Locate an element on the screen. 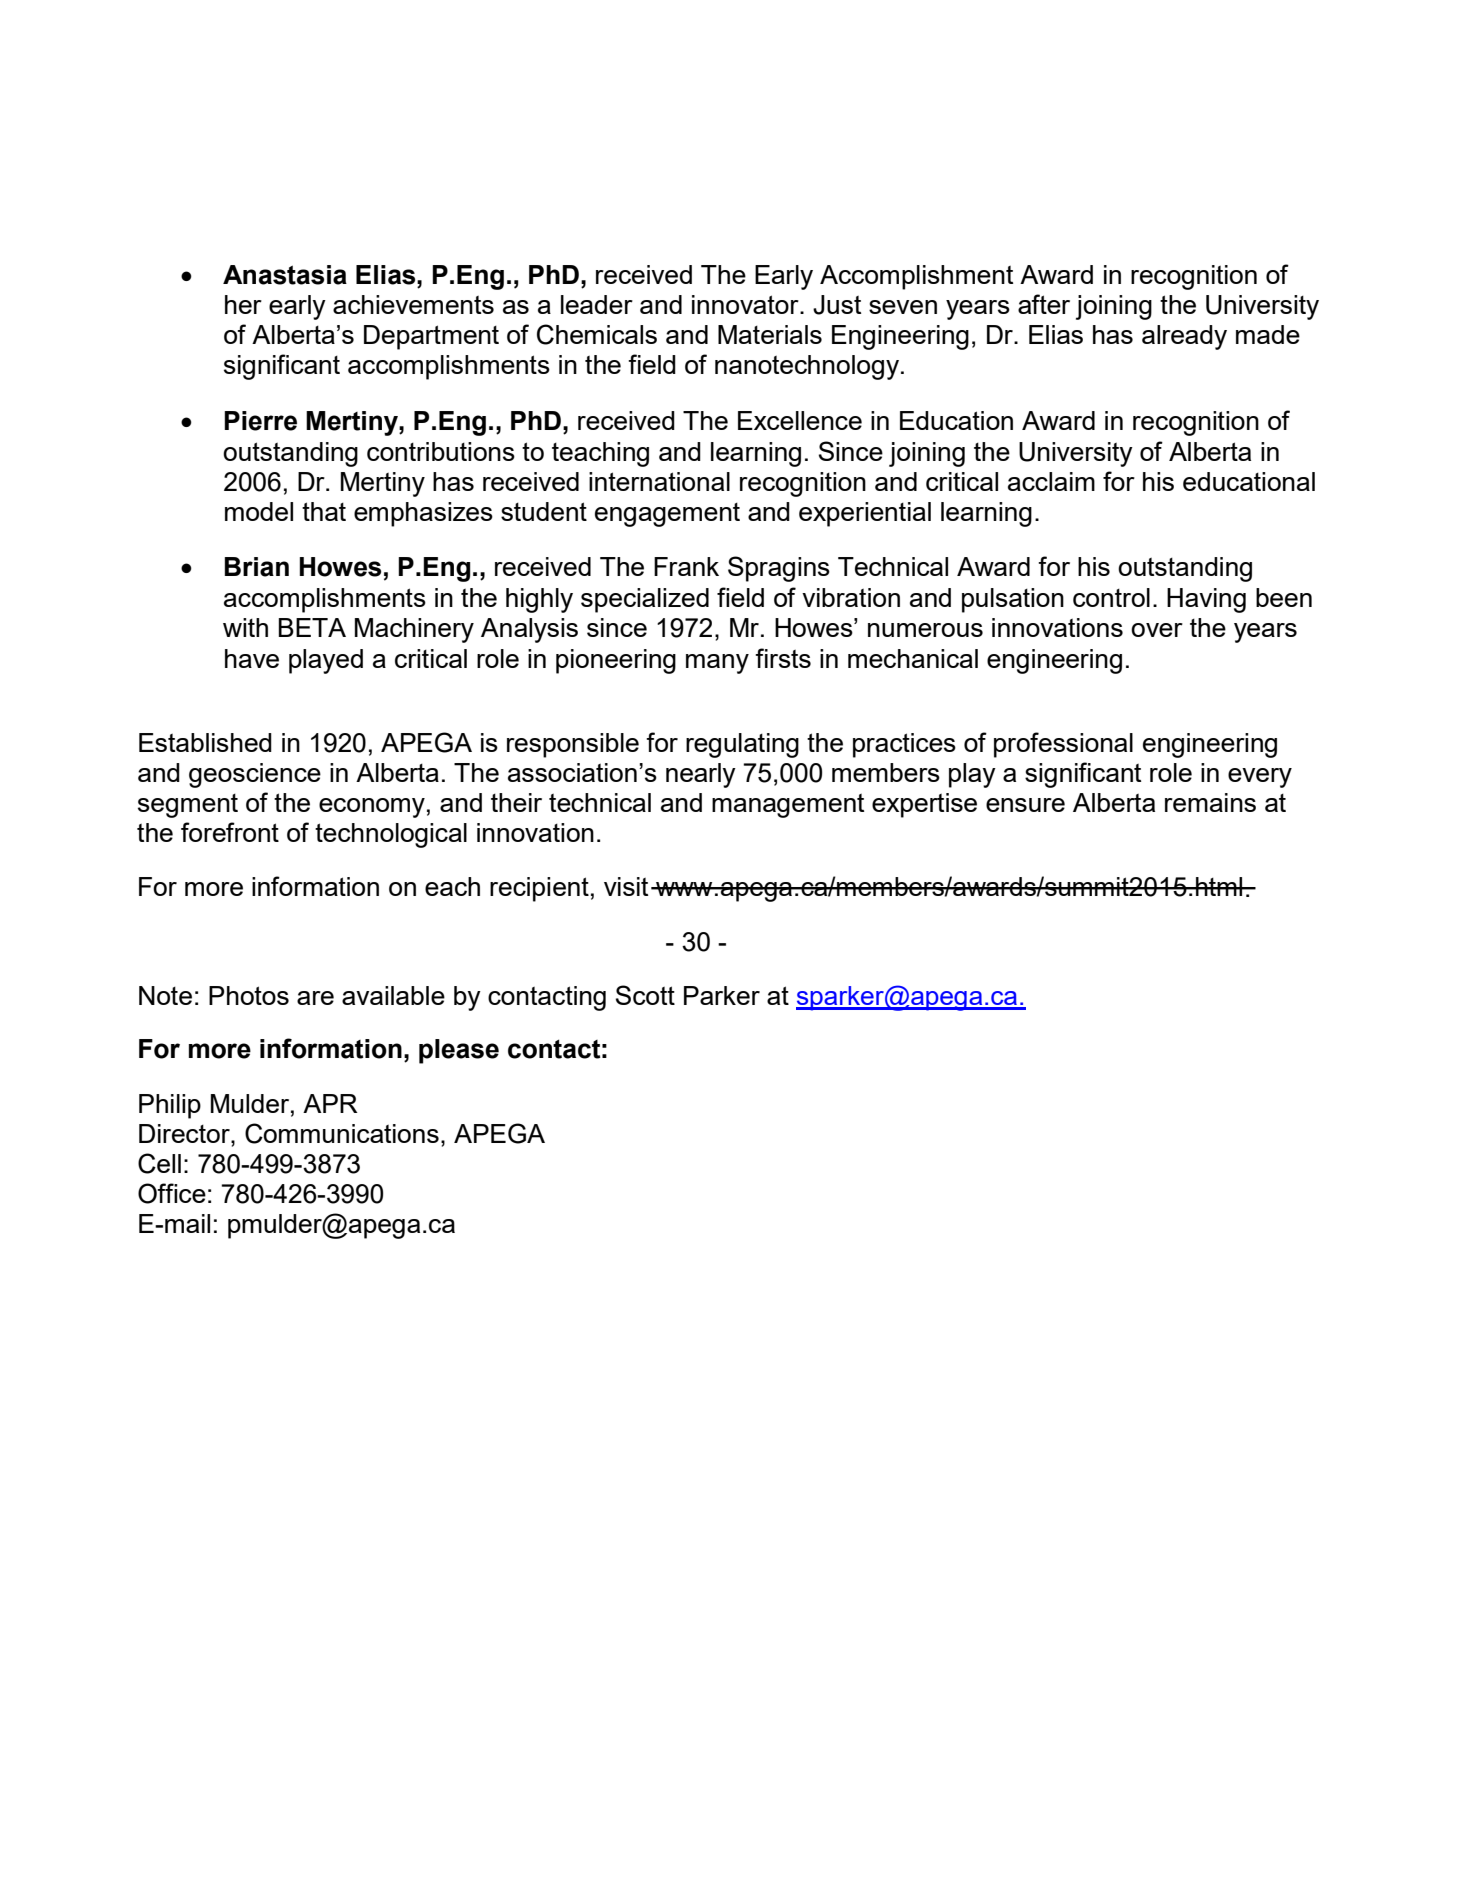  remains is located at coordinates (1210, 802).
